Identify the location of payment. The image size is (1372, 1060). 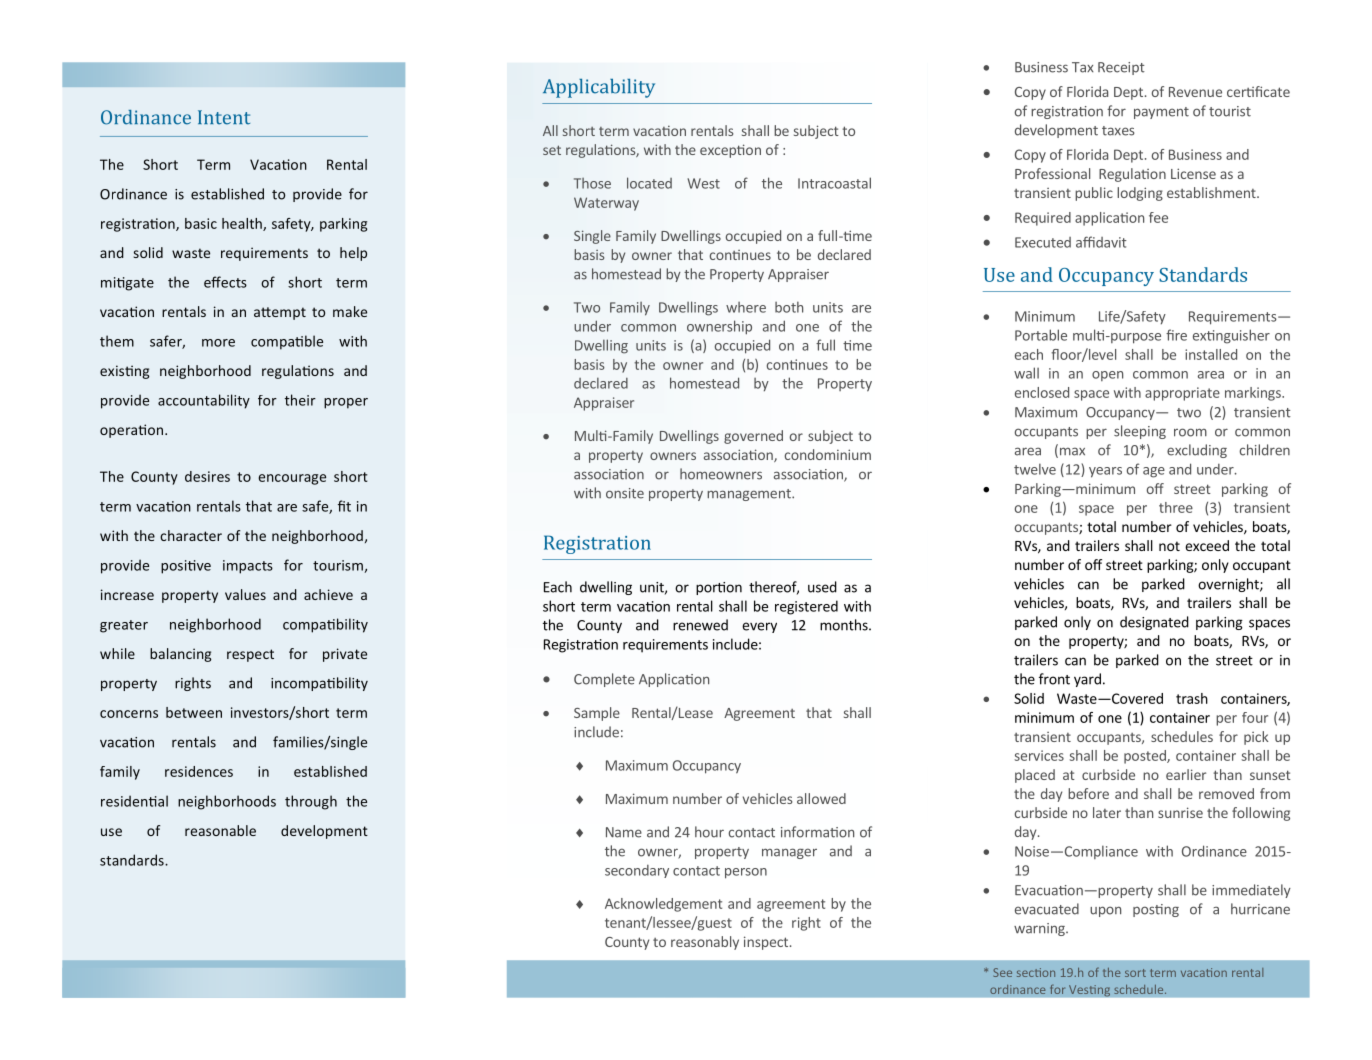
(1161, 113).
